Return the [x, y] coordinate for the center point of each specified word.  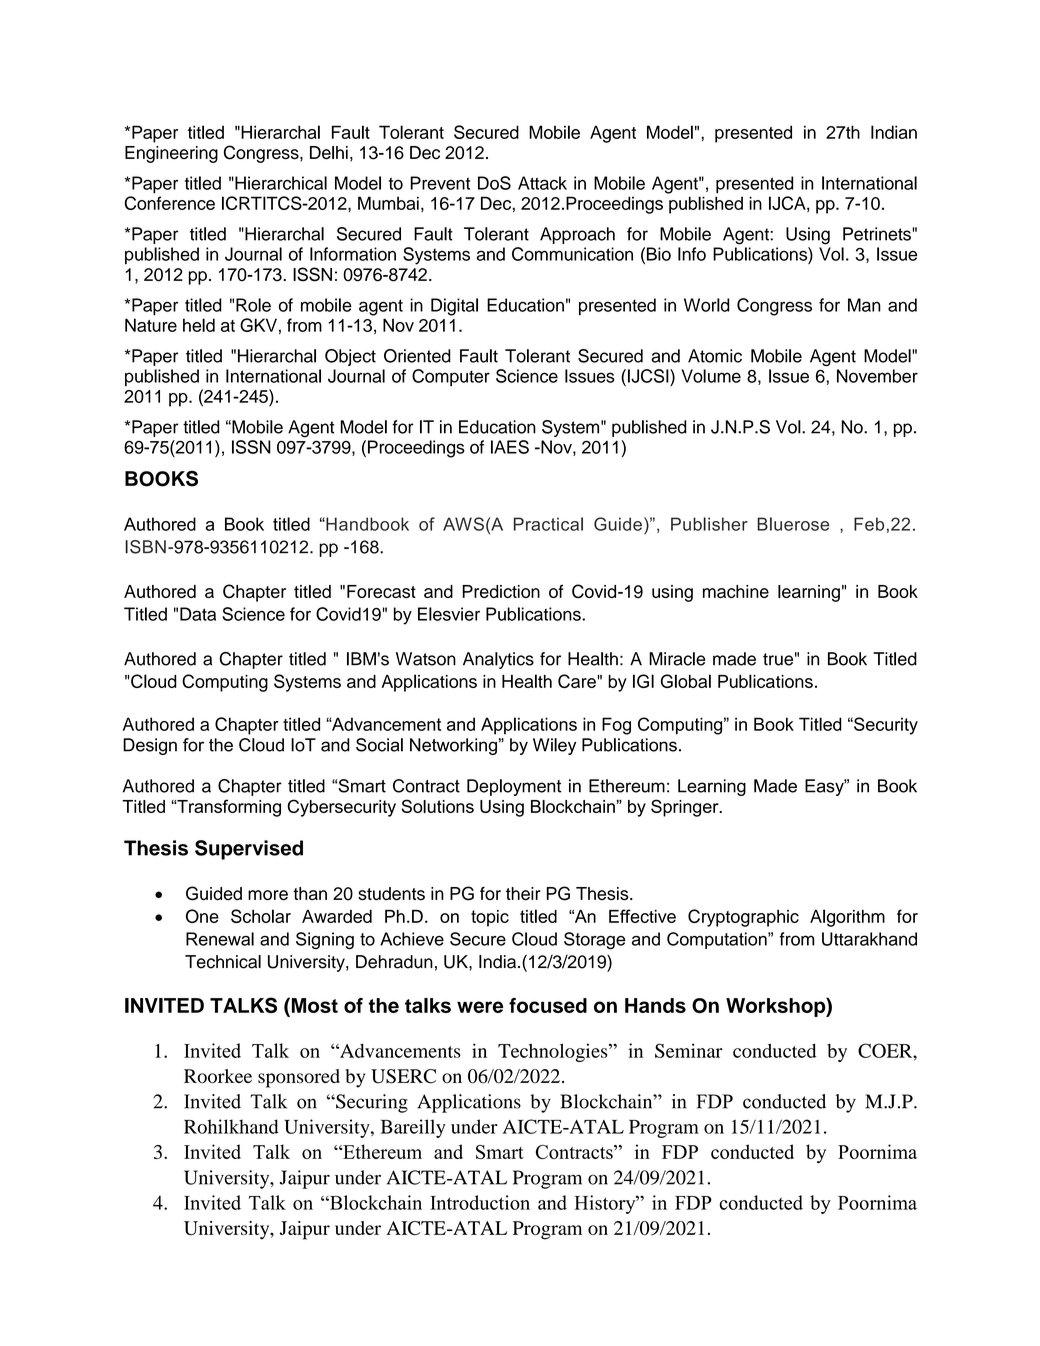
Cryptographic [743, 918]
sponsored [299, 1078]
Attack [542, 183]
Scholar [261, 916]
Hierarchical [280, 183]
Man [864, 305]
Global [686, 681]
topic [490, 918]
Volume [711, 376]
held [199, 325]
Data [198, 614]
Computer [451, 377]
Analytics [498, 660]
